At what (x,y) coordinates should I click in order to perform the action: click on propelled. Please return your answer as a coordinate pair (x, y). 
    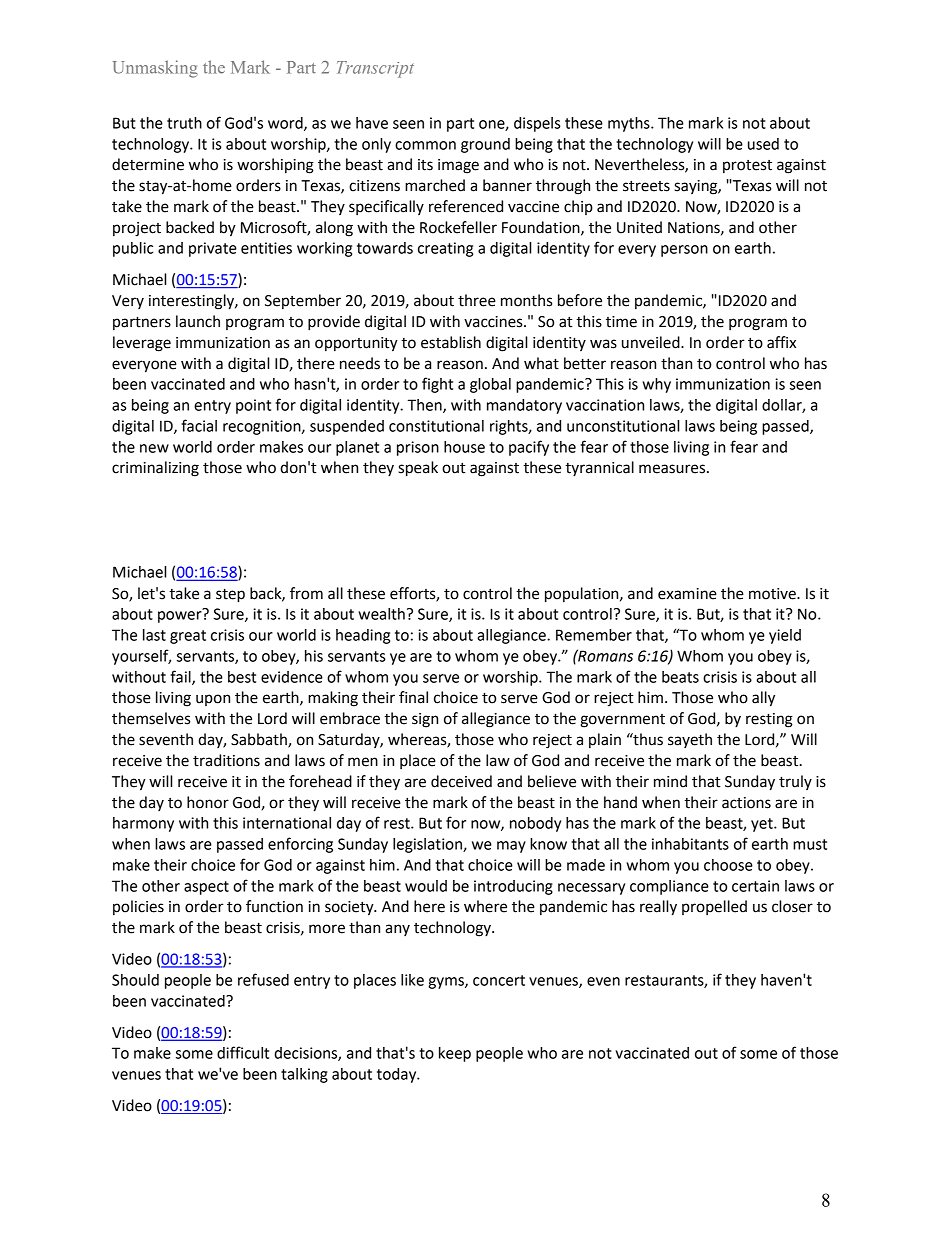
    Looking at the image, I should click on (714, 907).
